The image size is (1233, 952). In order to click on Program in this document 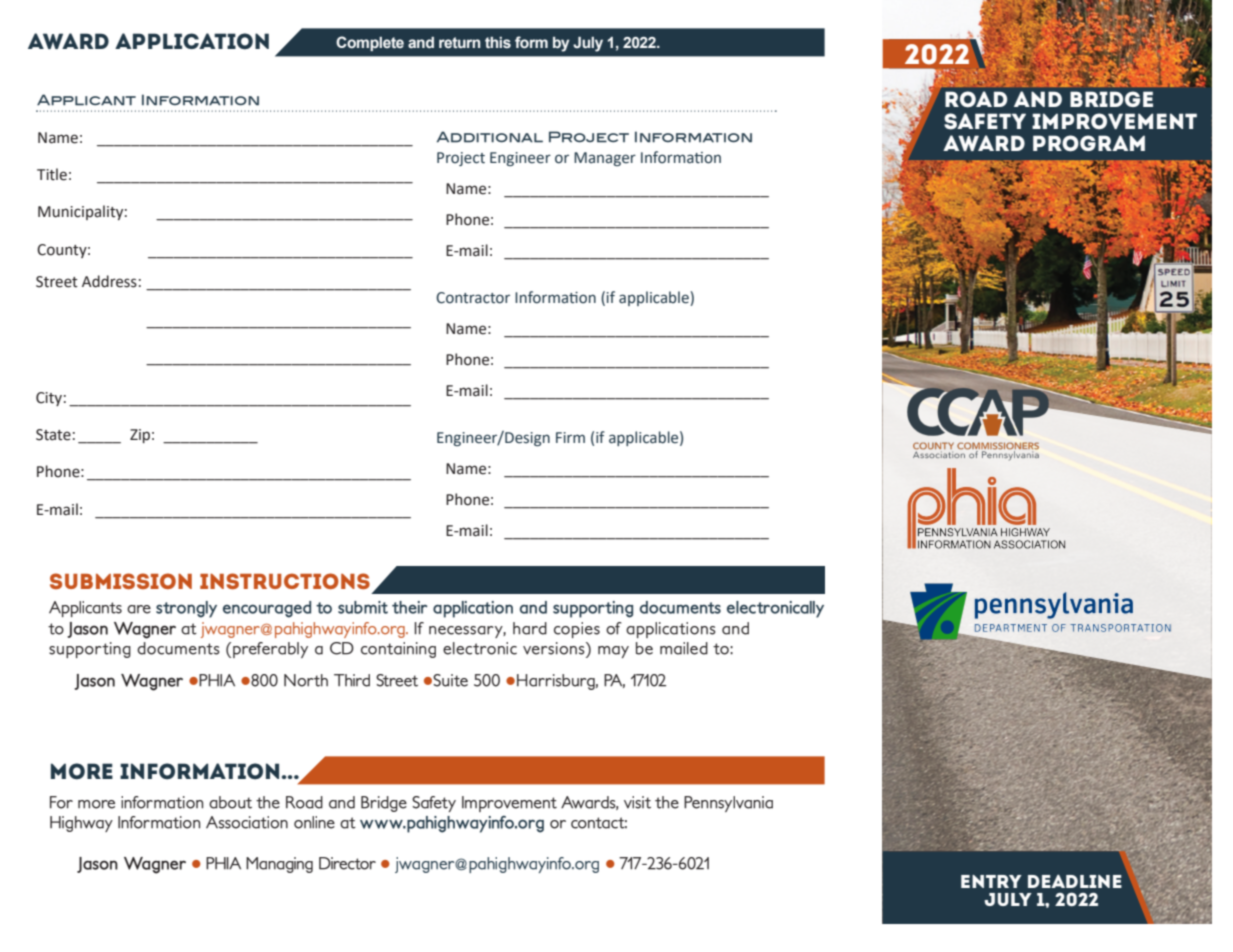, I will do `click(1089, 143)`.
